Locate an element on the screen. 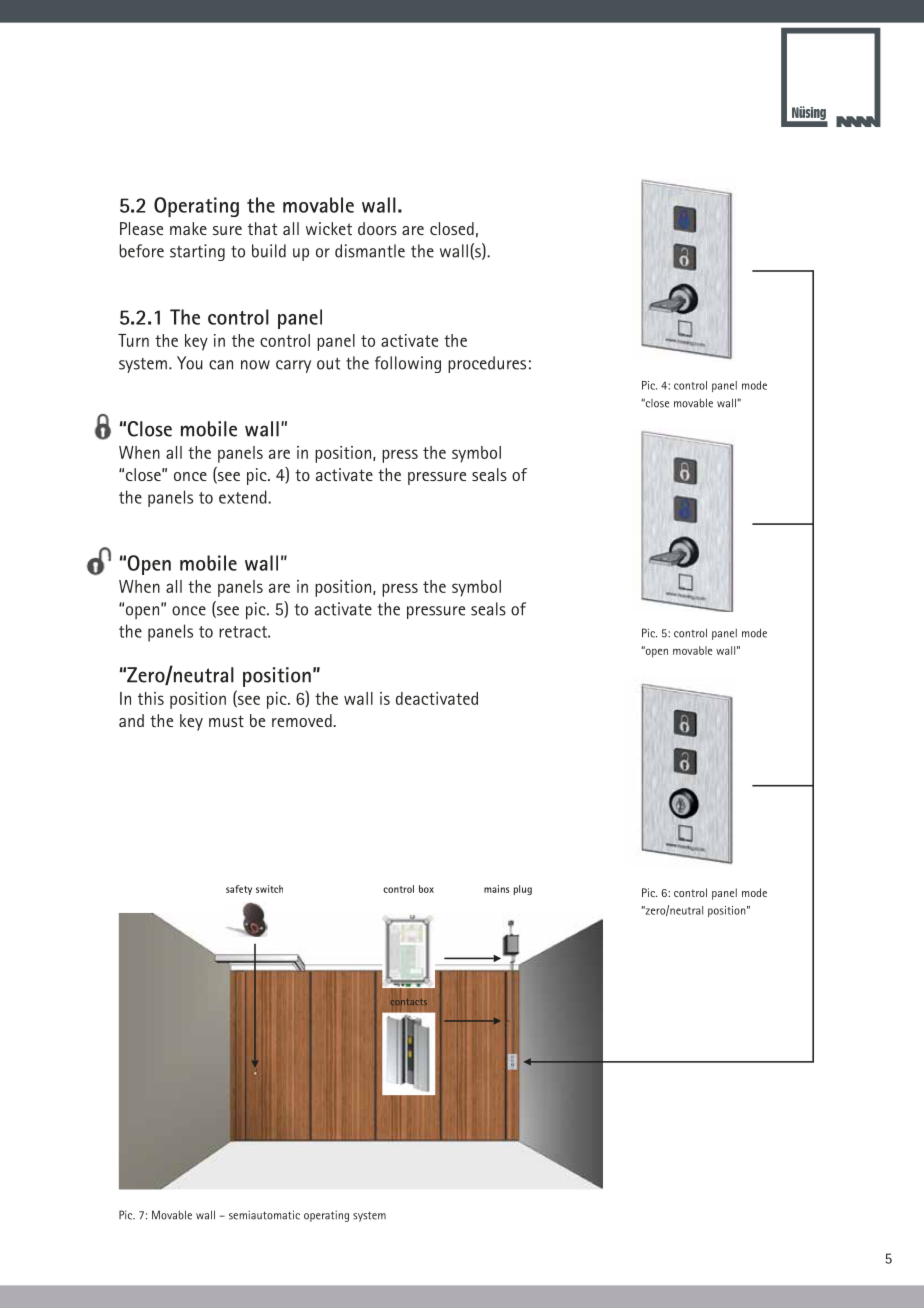  semiautomatic is located at coordinates (264, 1215).
